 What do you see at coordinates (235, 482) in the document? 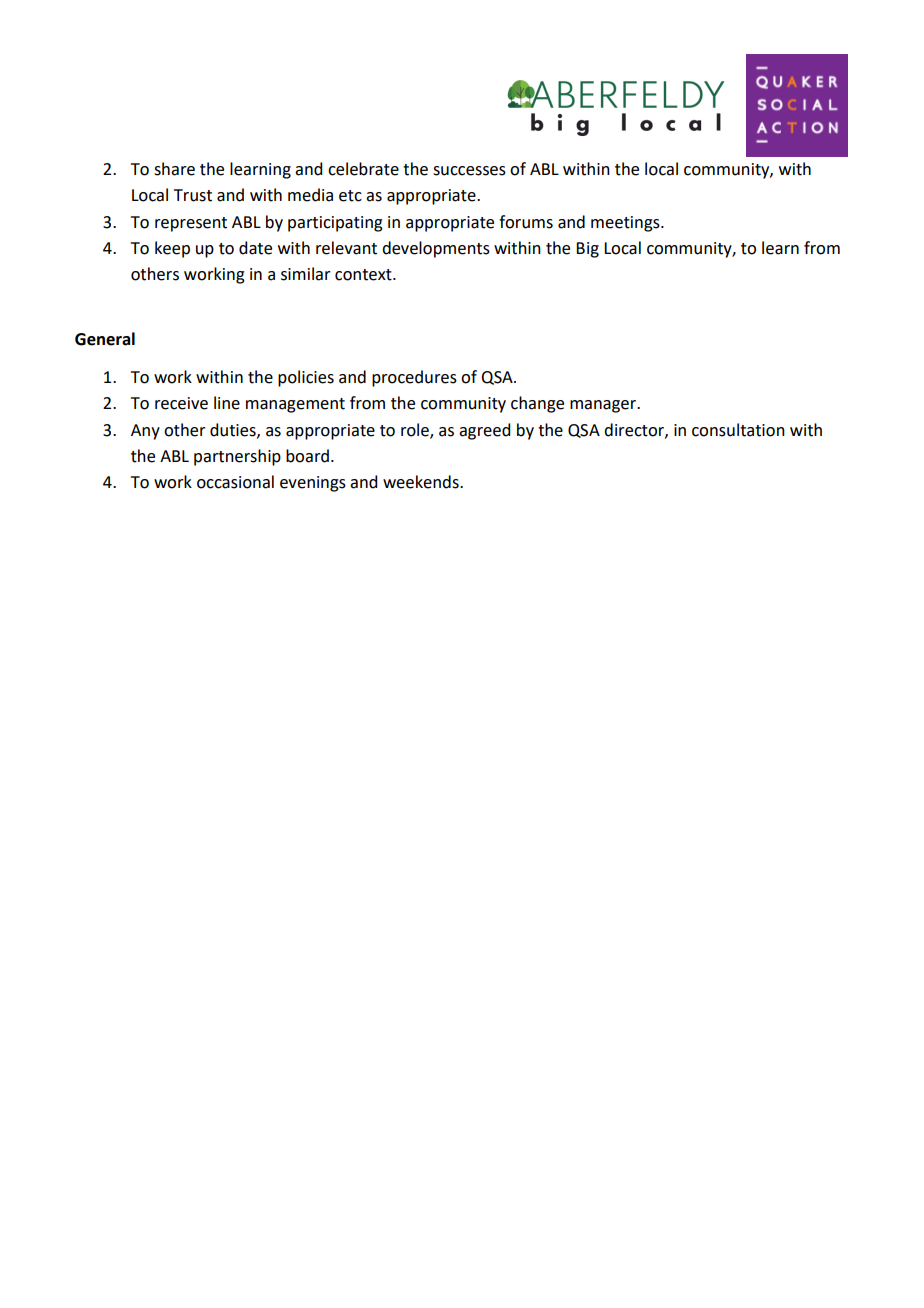
I see `occasional` at bounding box center [235, 482].
